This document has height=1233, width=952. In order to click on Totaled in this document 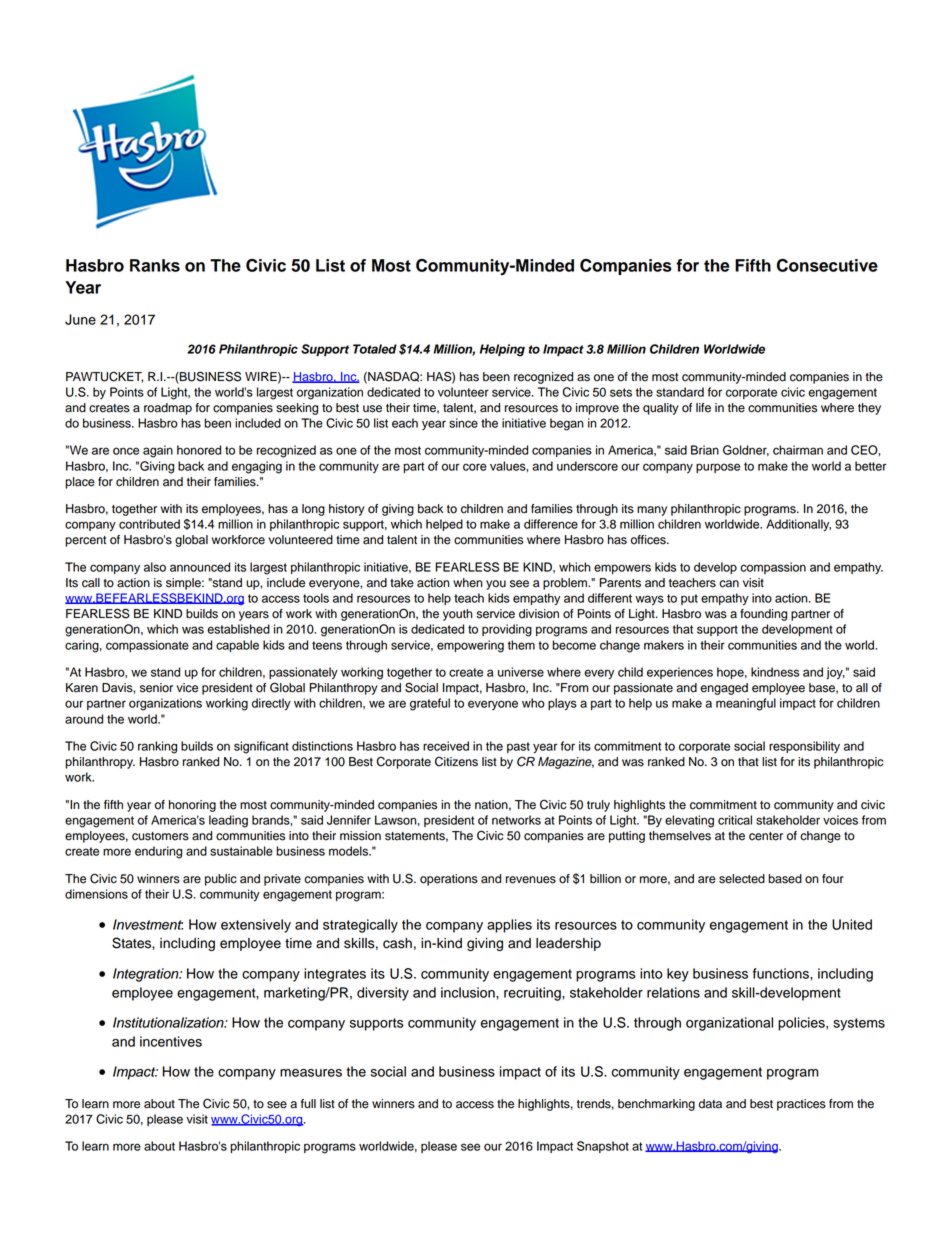, I will do `click(375, 349)`.
